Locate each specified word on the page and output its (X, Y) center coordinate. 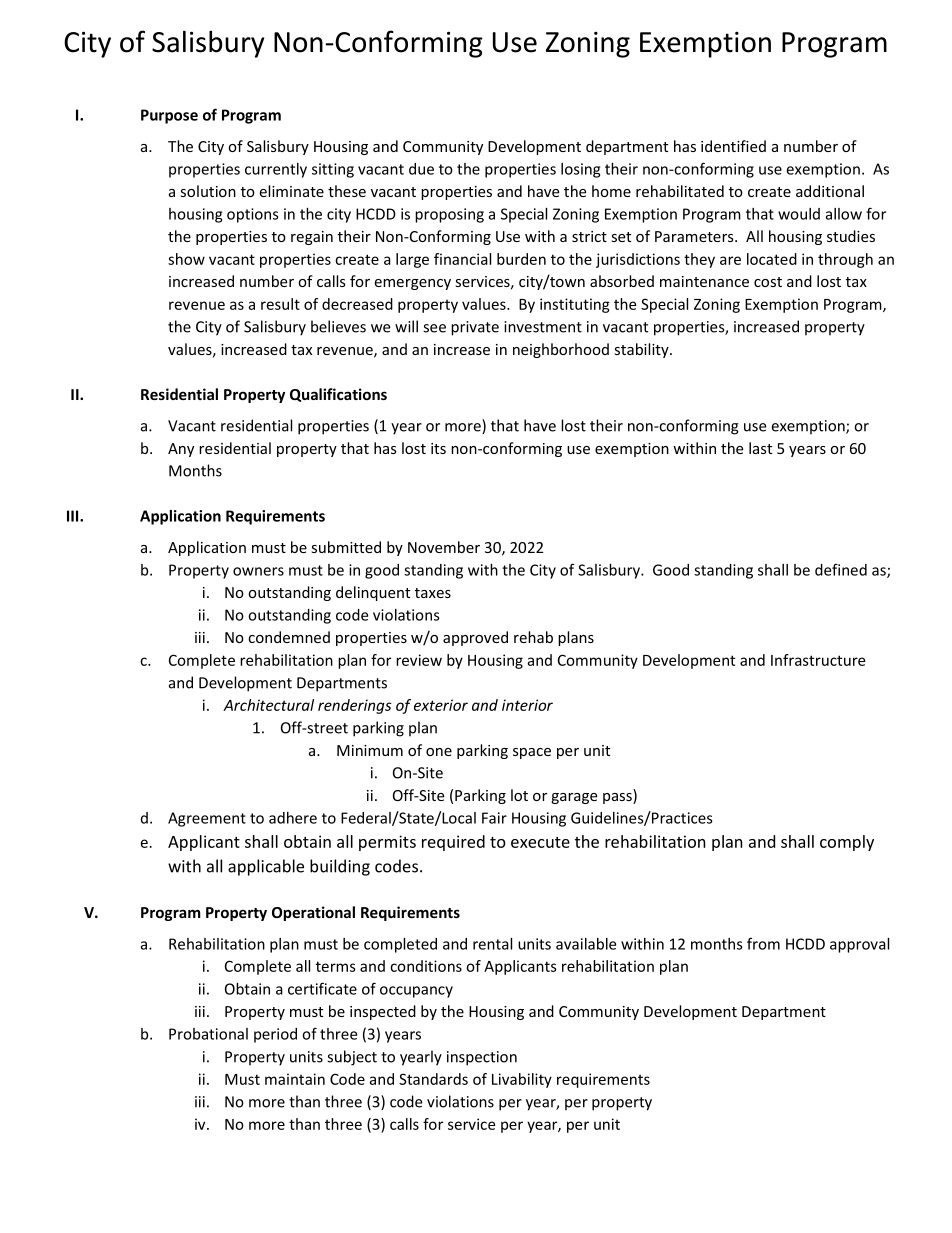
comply (847, 843)
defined (841, 569)
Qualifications (338, 395)
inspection (482, 1058)
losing (580, 170)
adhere (293, 818)
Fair (494, 818)
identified (733, 146)
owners (258, 571)
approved (475, 638)
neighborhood (561, 350)
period (275, 1035)
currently (276, 170)
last (760, 448)
